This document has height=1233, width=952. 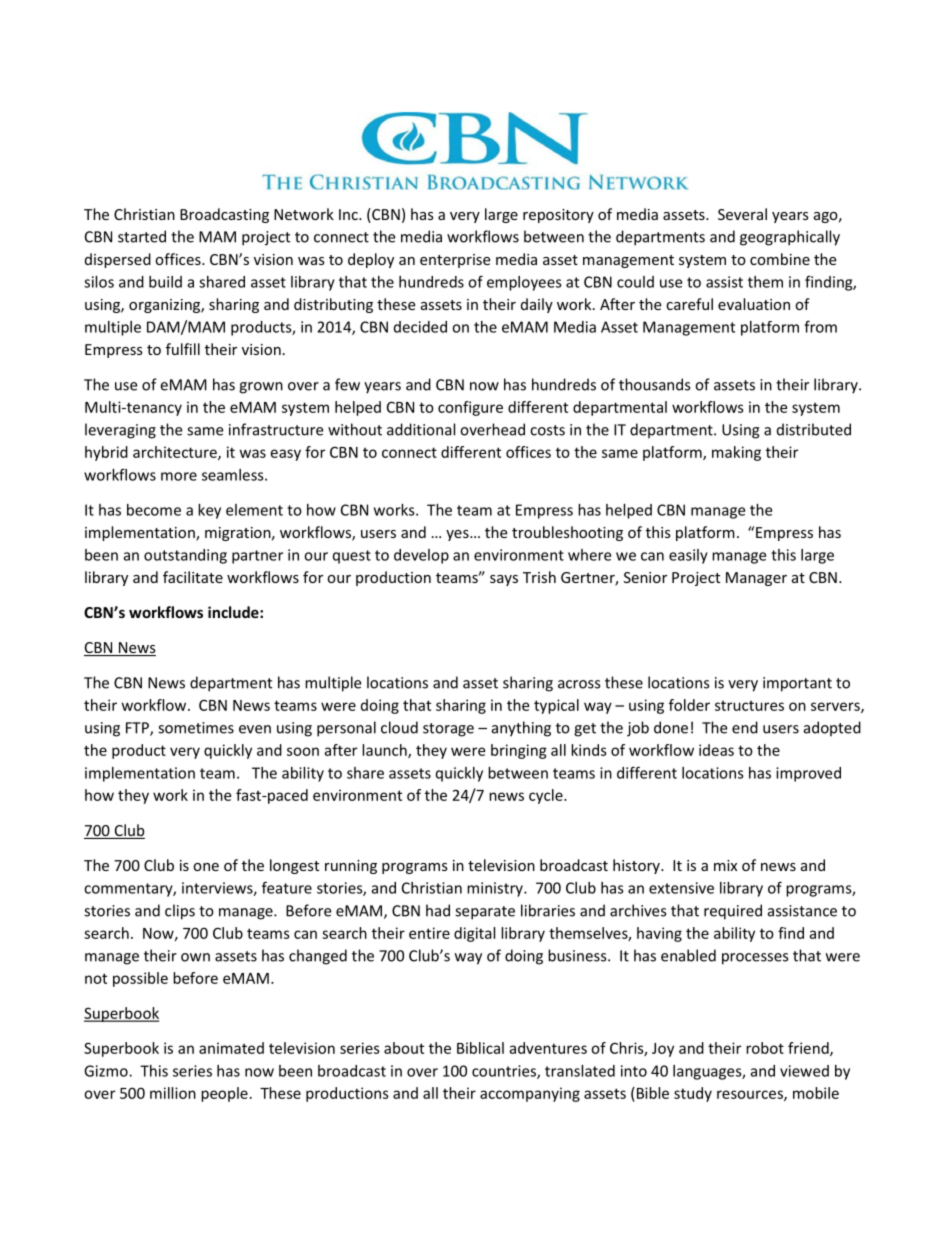 I want to click on started, so click(x=142, y=236).
